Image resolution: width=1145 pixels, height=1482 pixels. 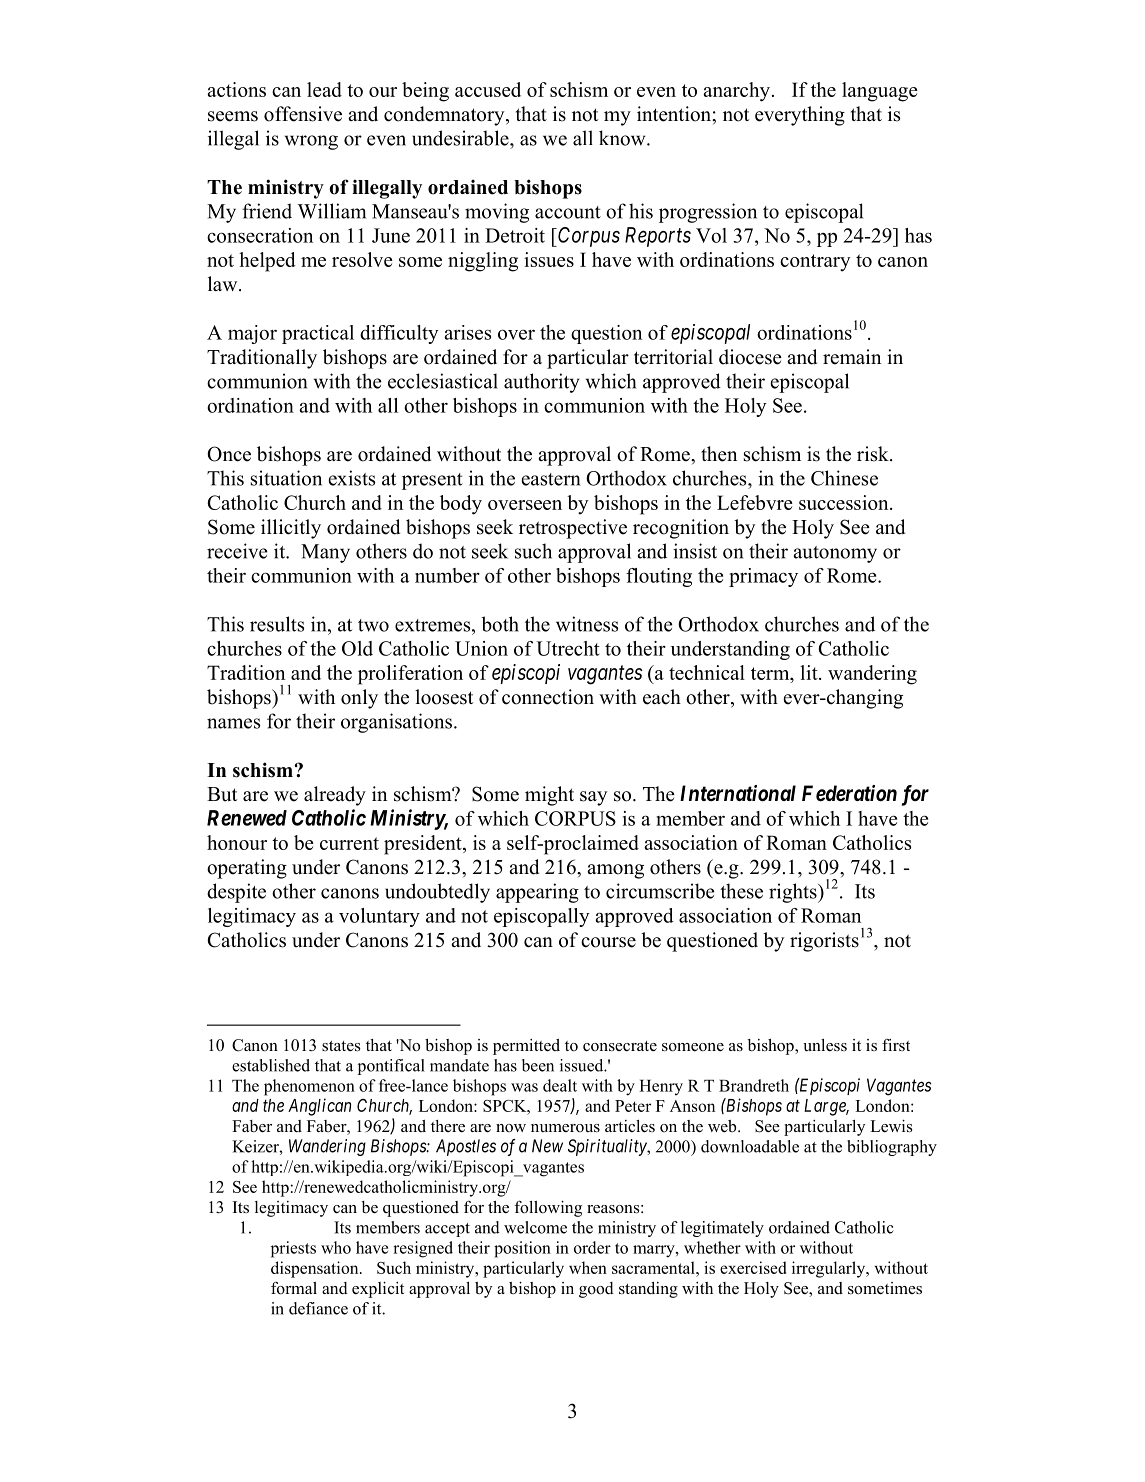 I want to click on know, so click(x=623, y=138).
